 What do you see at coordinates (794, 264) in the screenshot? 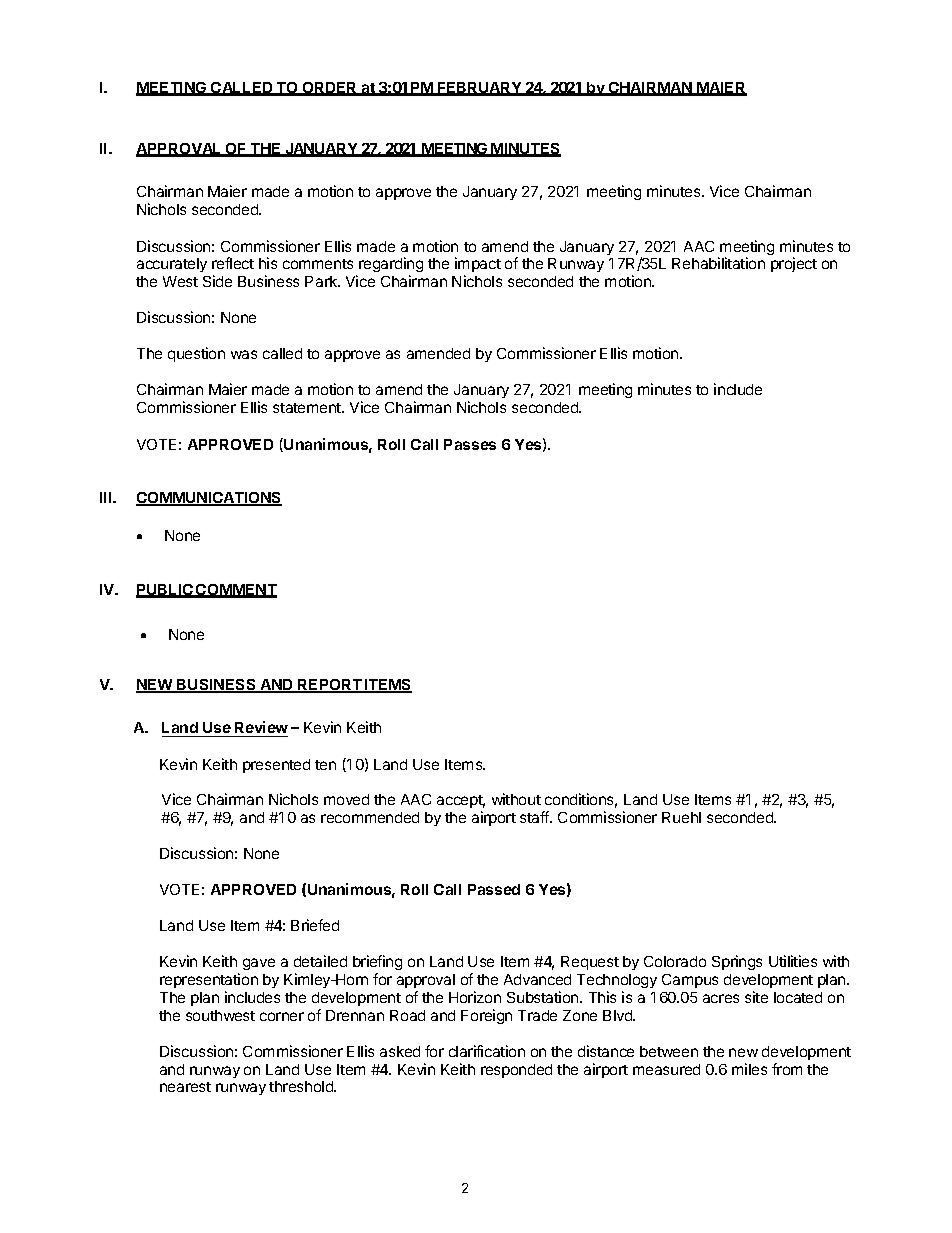
I see `project` at bounding box center [794, 264].
